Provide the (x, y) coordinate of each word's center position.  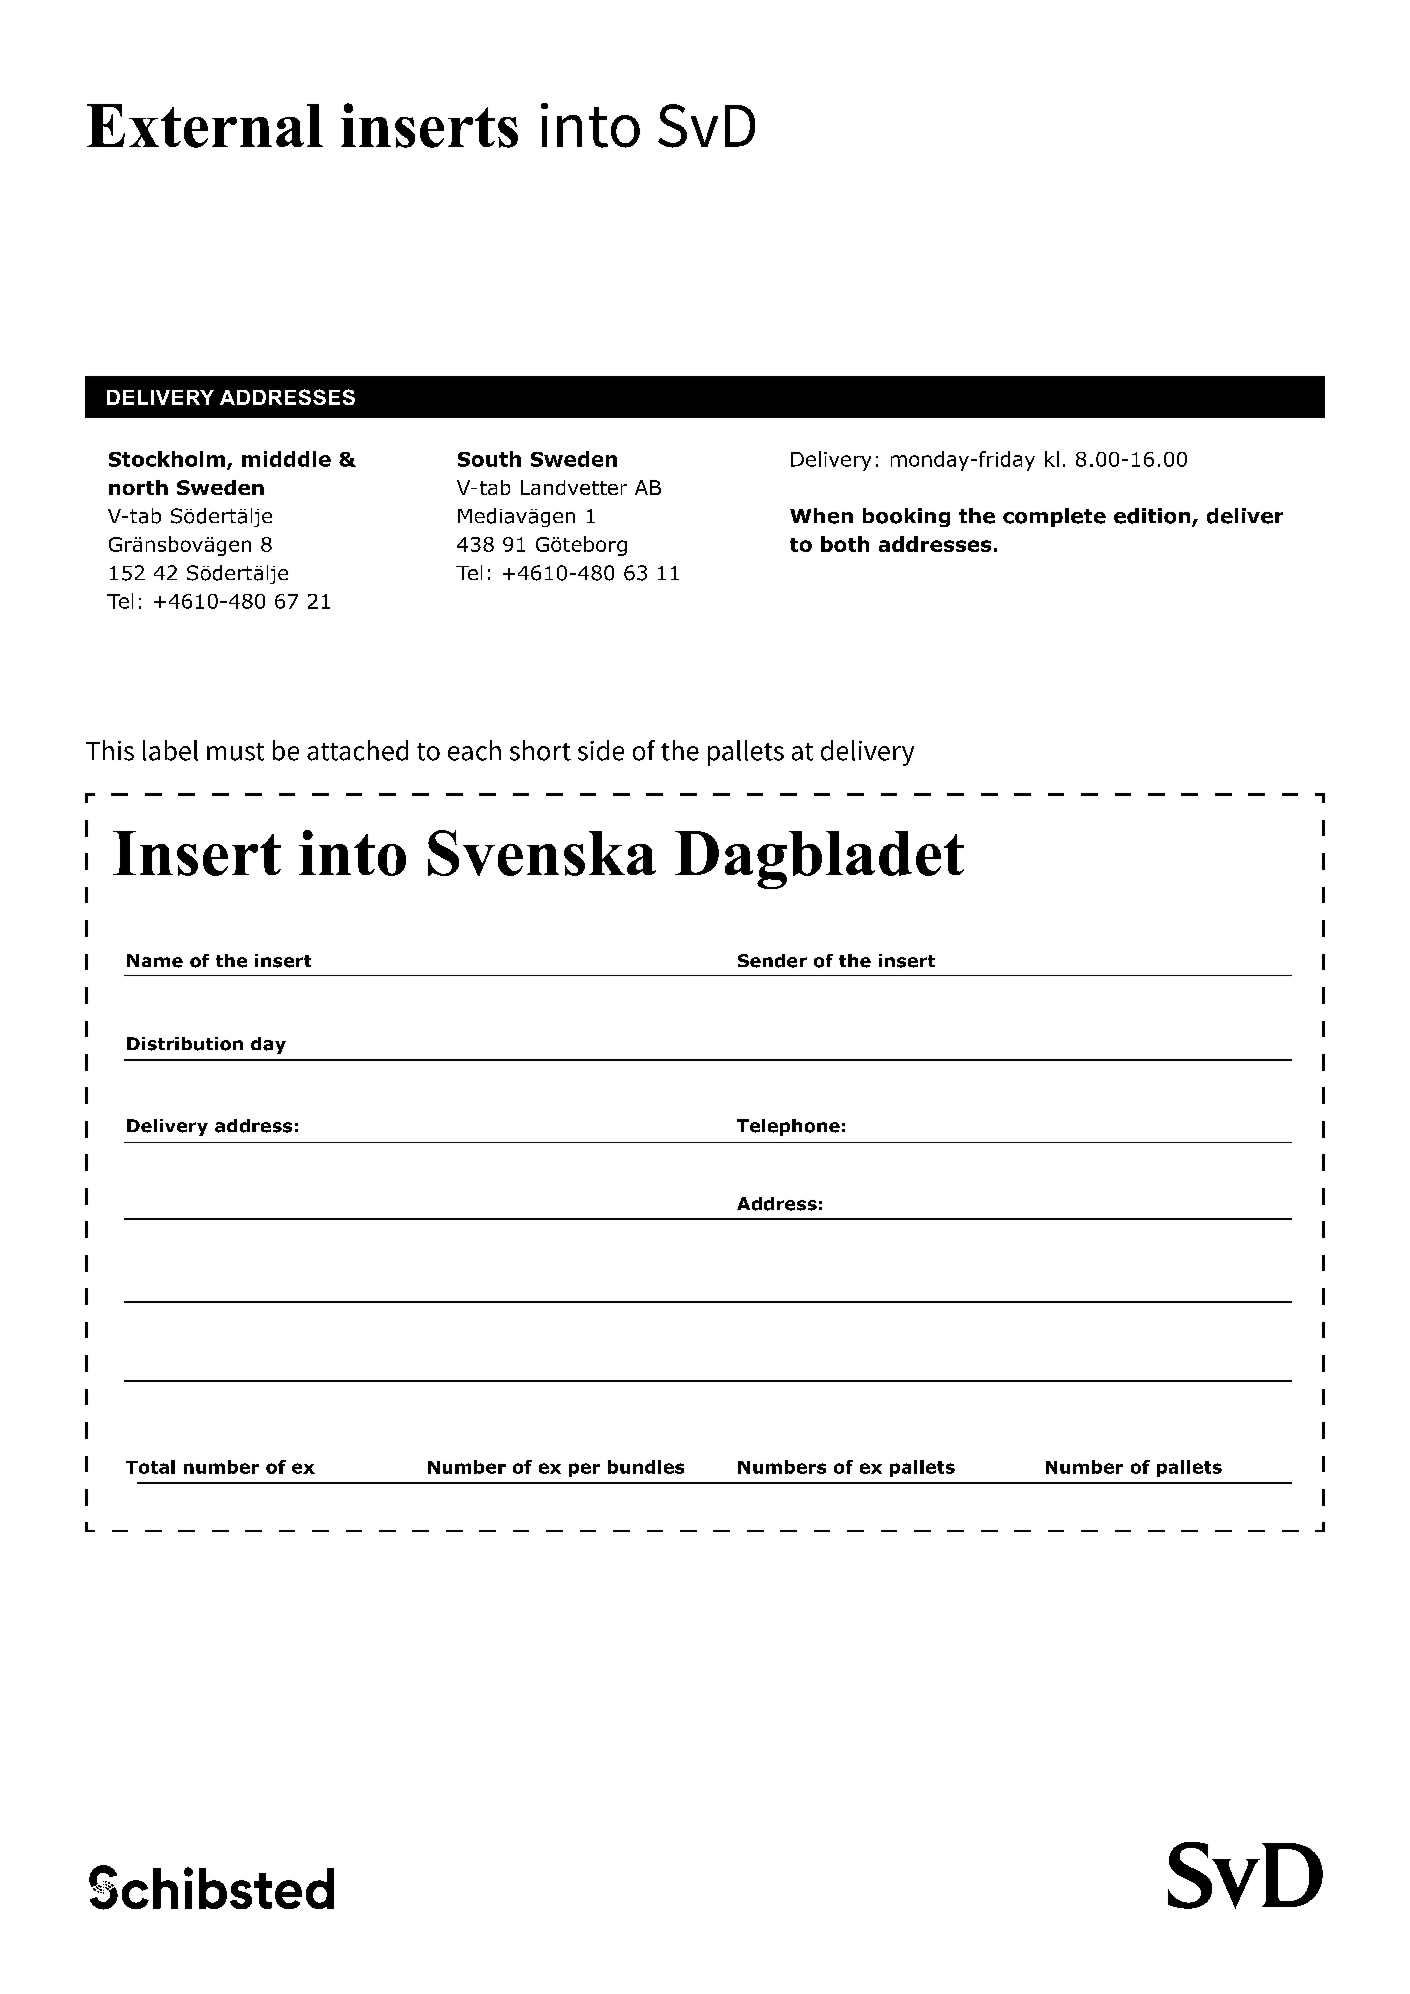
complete (1054, 517)
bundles (646, 1467)
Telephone (788, 1127)
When (821, 516)
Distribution (185, 1044)
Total (150, 1467)
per (584, 1470)
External (205, 126)
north (138, 487)
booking (906, 517)
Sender (772, 961)
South (489, 459)
